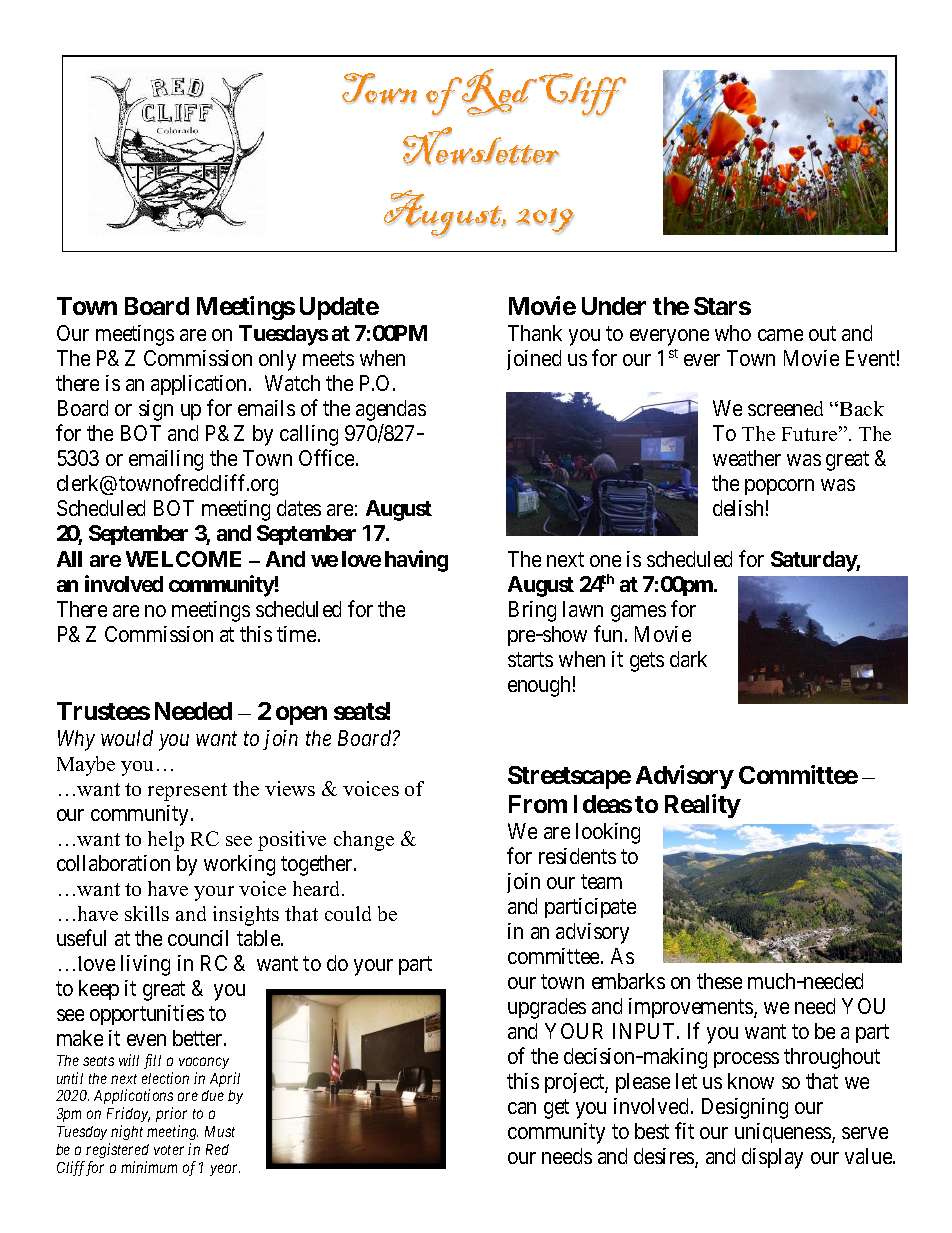  Describe the element at coordinates (785, 408) in the screenshot. I see `screened` at that location.
